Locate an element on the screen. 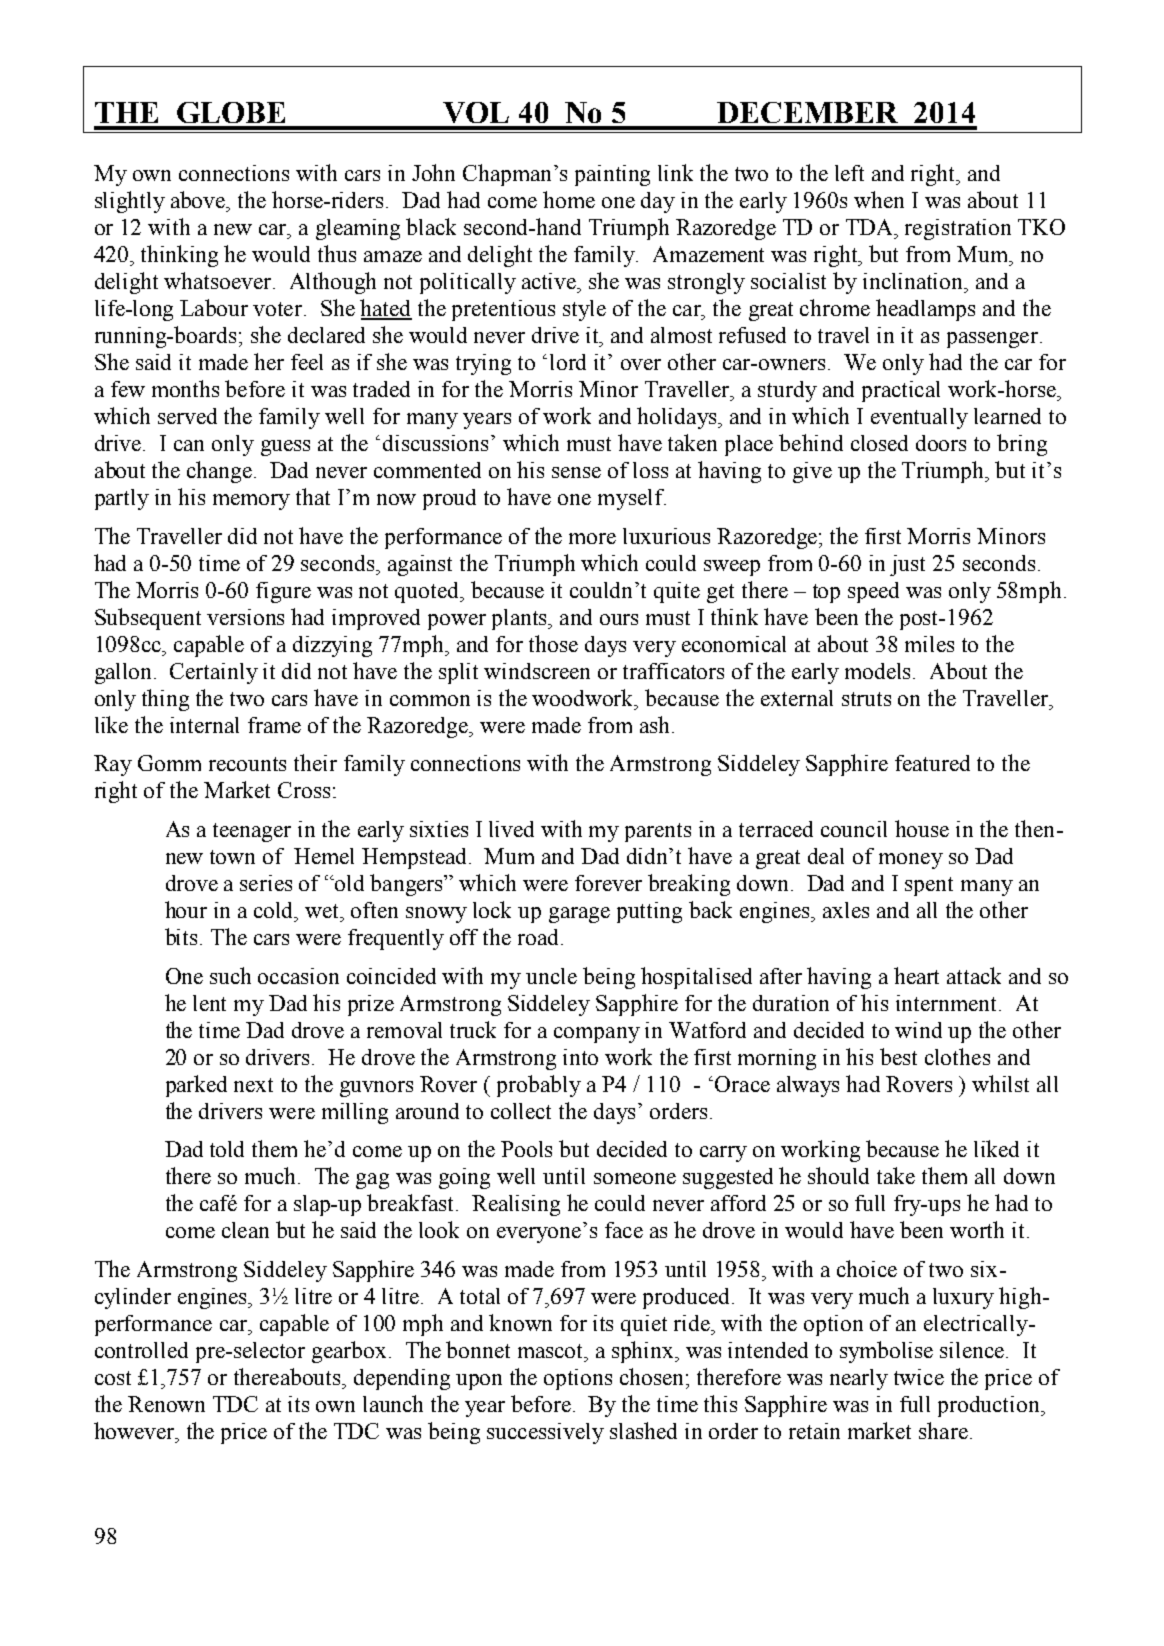 This screenshot has height=1646, width=1164. Pools is located at coordinates (526, 1149).
